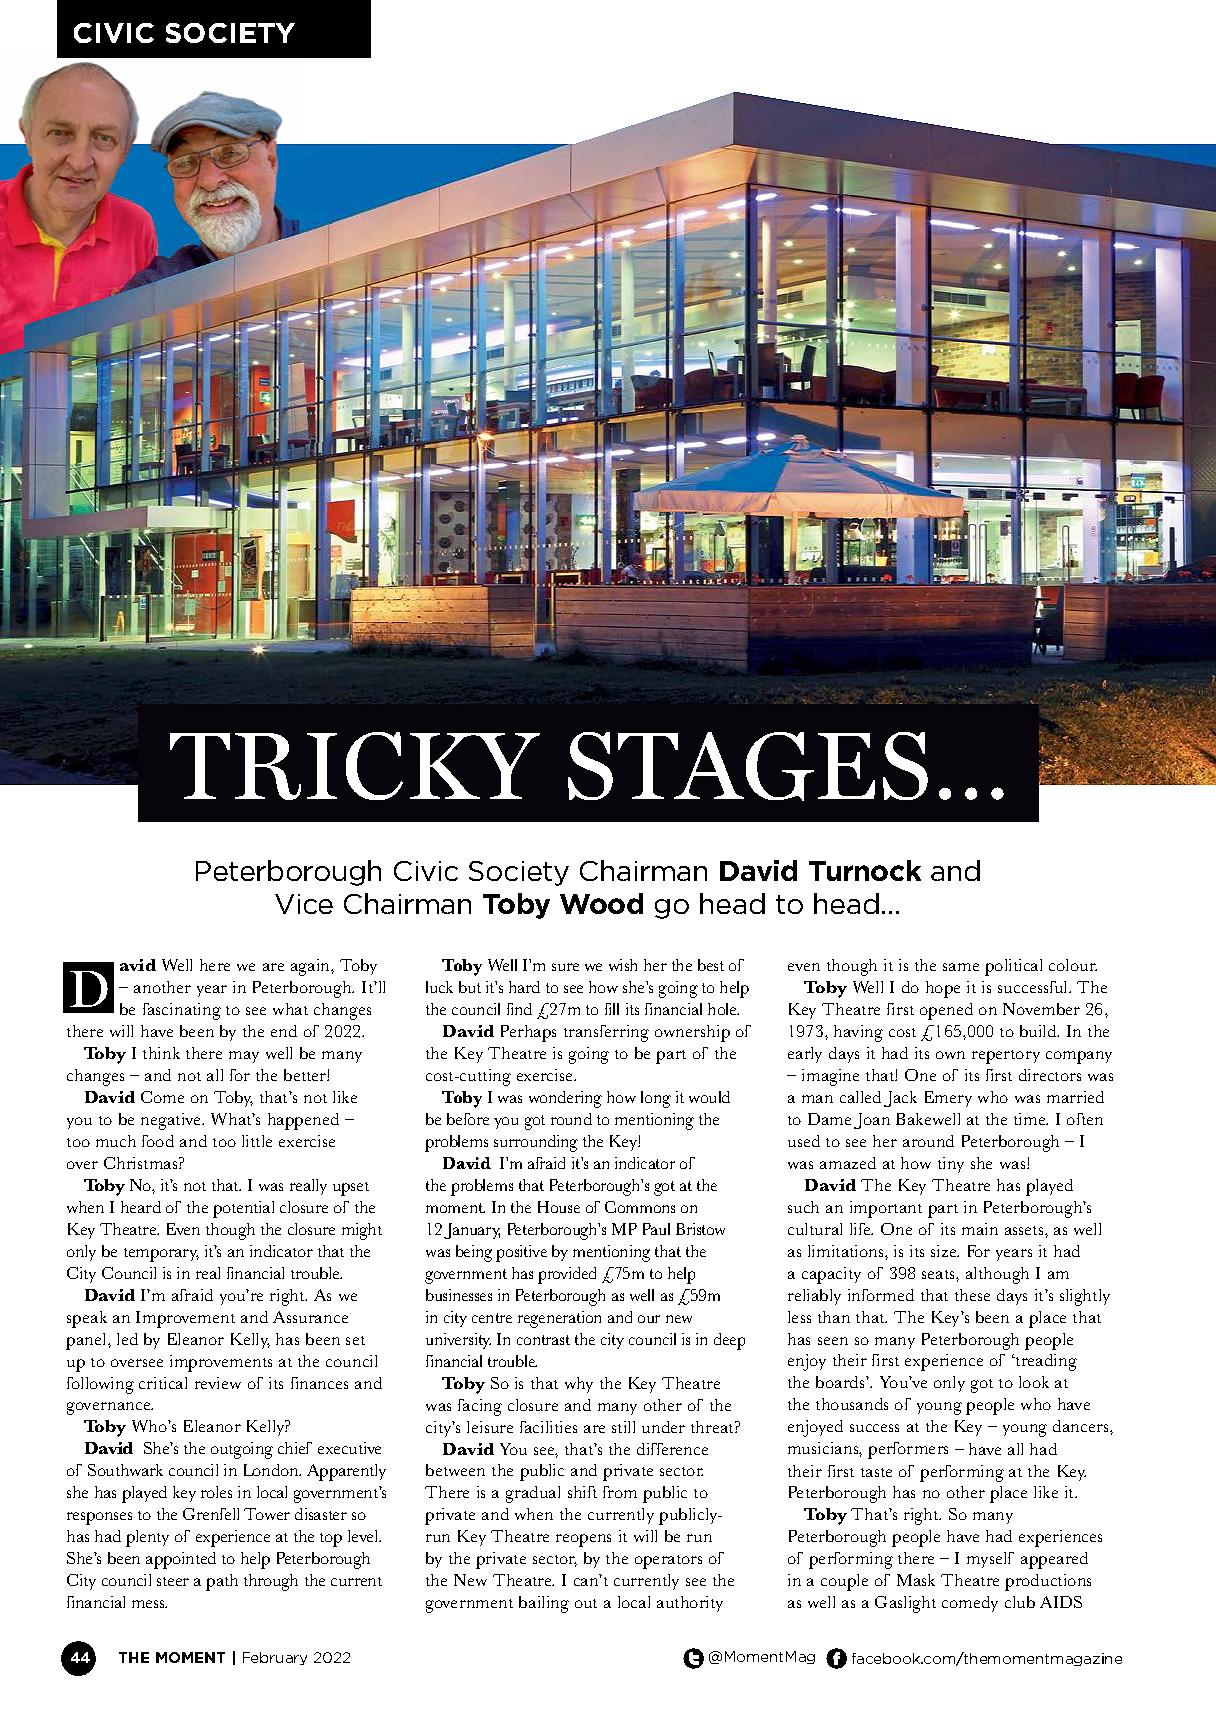 This document has height=1720, width=1216. What do you see at coordinates (218, 1383) in the document?
I see `review` at bounding box center [218, 1383].
